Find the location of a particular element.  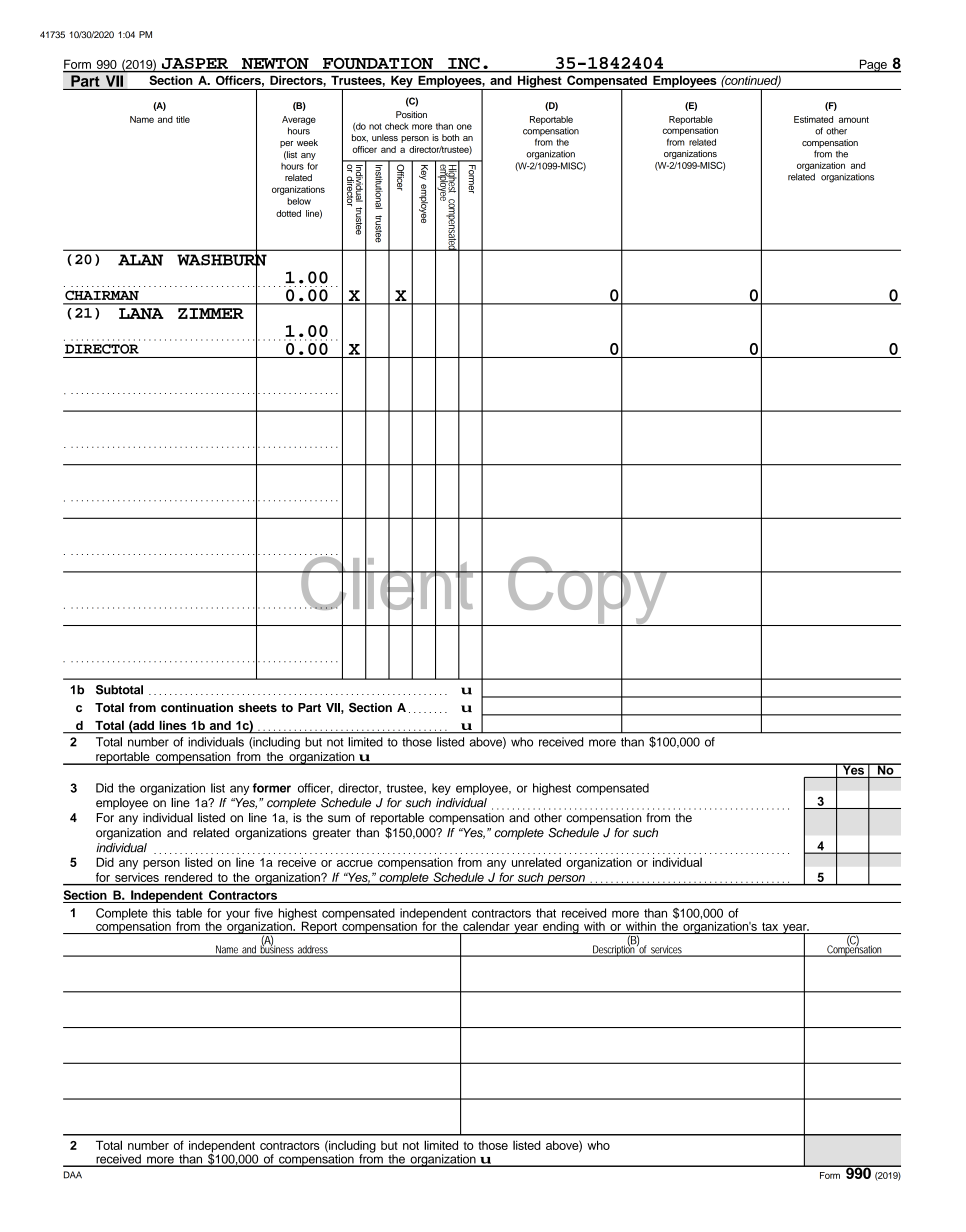

DAA is located at coordinates (73, 1175).
